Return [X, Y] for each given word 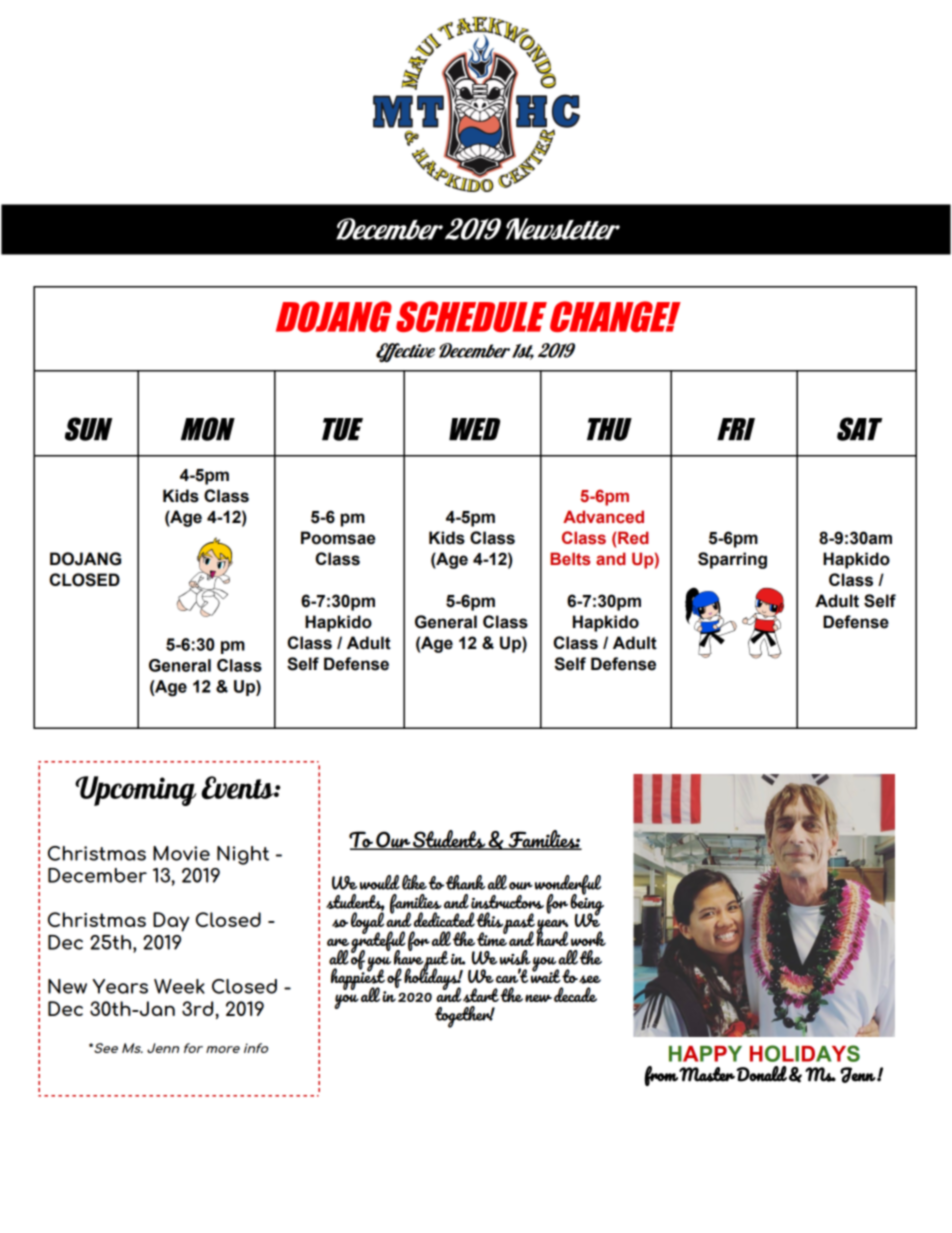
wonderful [568, 886]
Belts [570, 559]
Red [633, 538]
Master [707, 1074]
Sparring [732, 560]
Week [179, 986]
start [481, 995]
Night [243, 855]
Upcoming [135, 791]
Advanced [603, 517]
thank [465, 882]
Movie [181, 853]
